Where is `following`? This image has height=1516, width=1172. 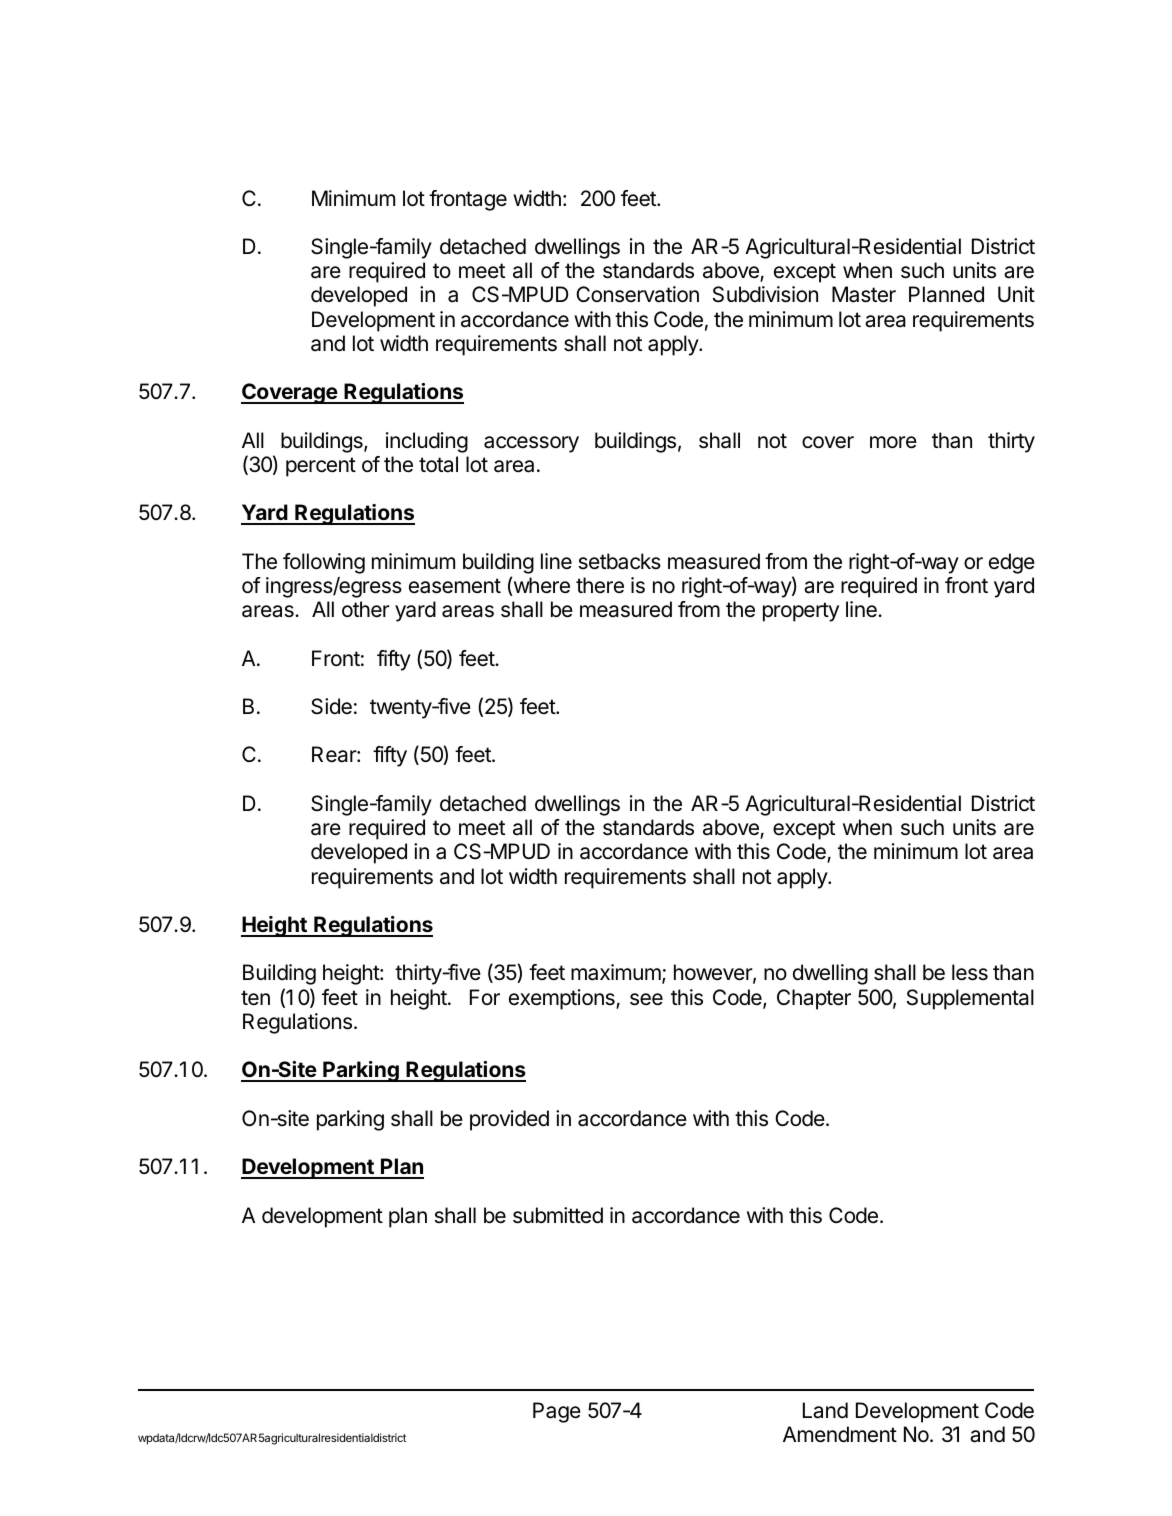
following is located at coordinates (324, 563).
